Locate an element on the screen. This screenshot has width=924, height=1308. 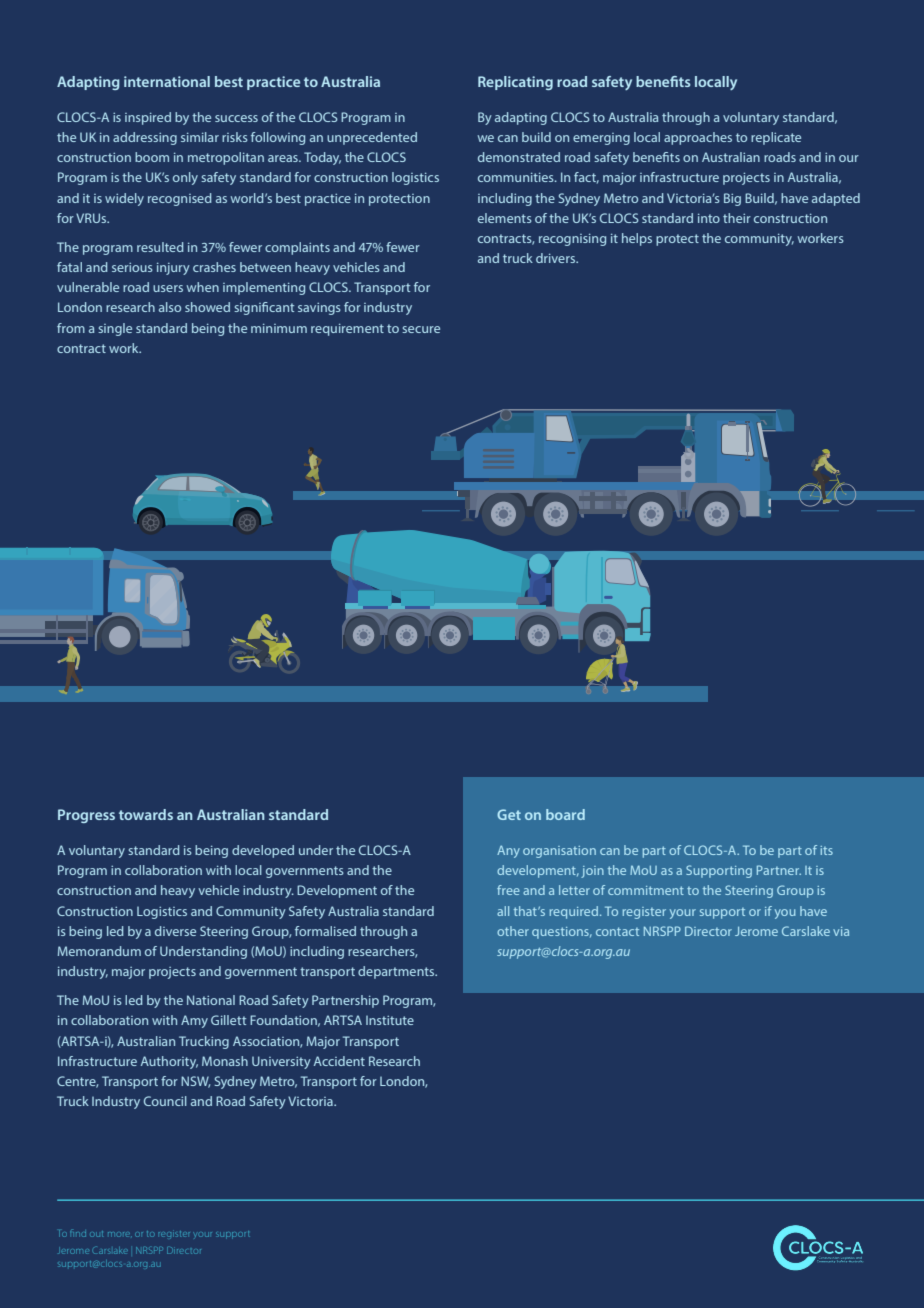
inspired is located at coordinates (148, 118).
